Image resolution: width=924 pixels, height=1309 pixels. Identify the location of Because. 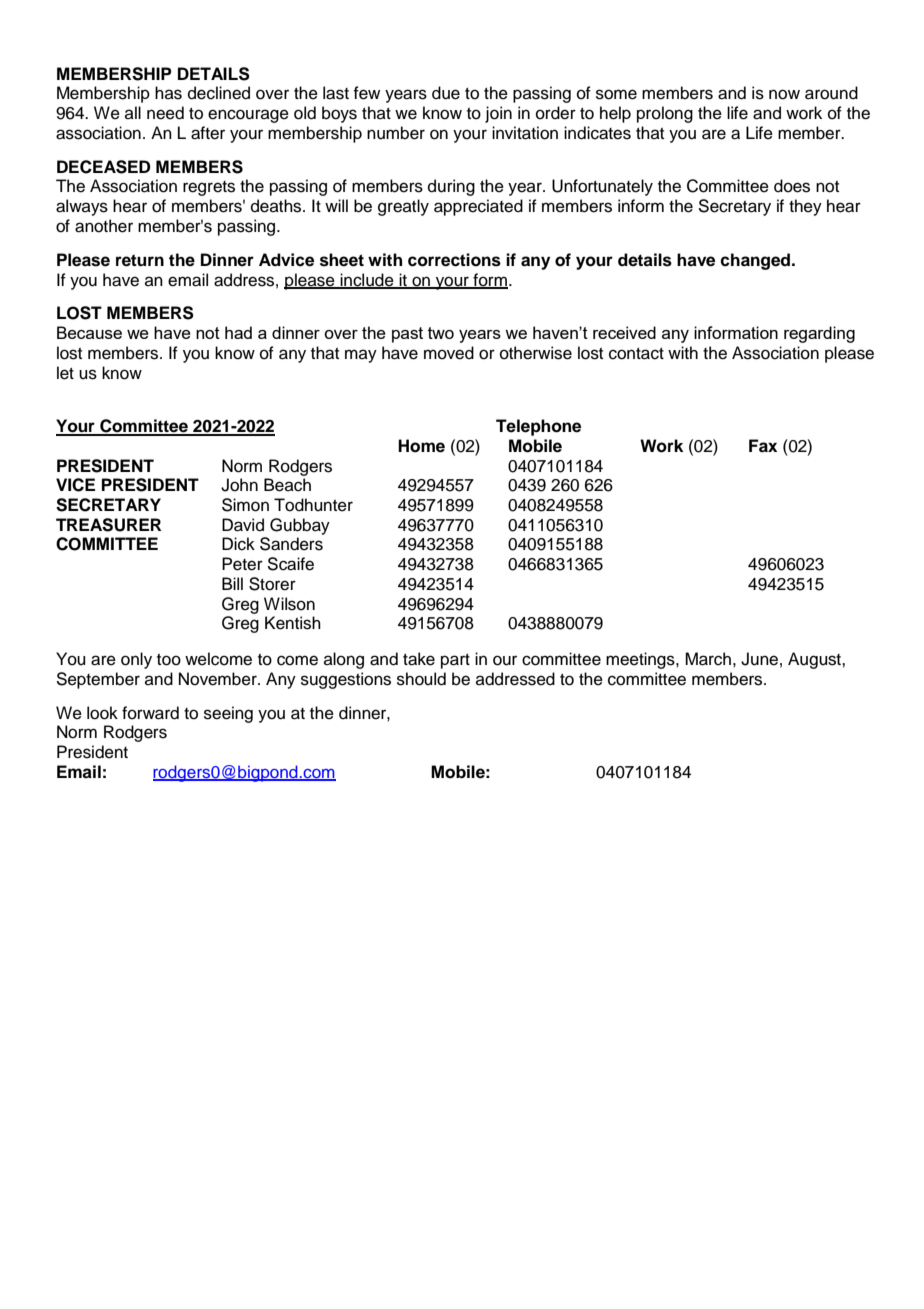
(89, 332).
